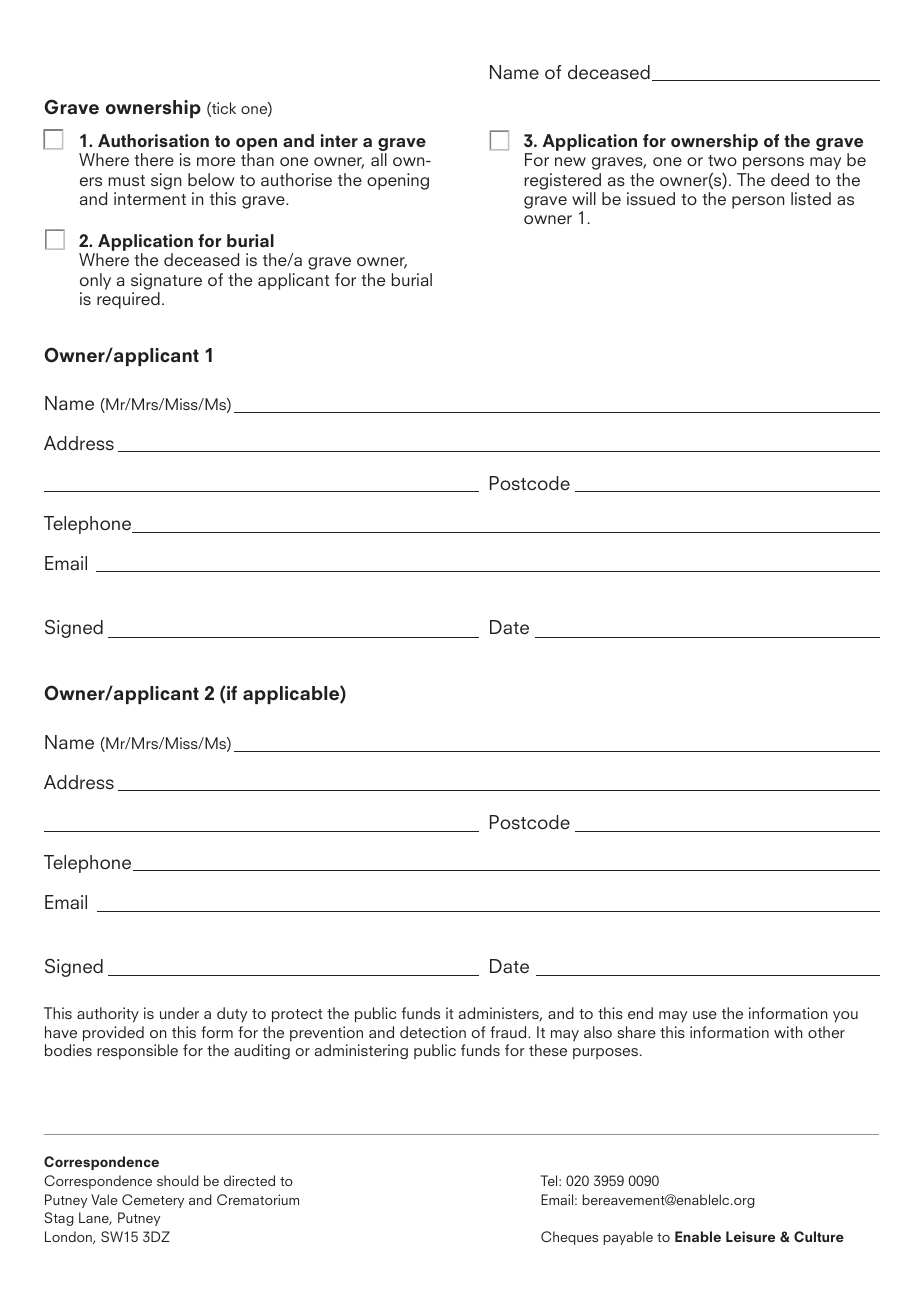  I want to click on all, so click(379, 159).
